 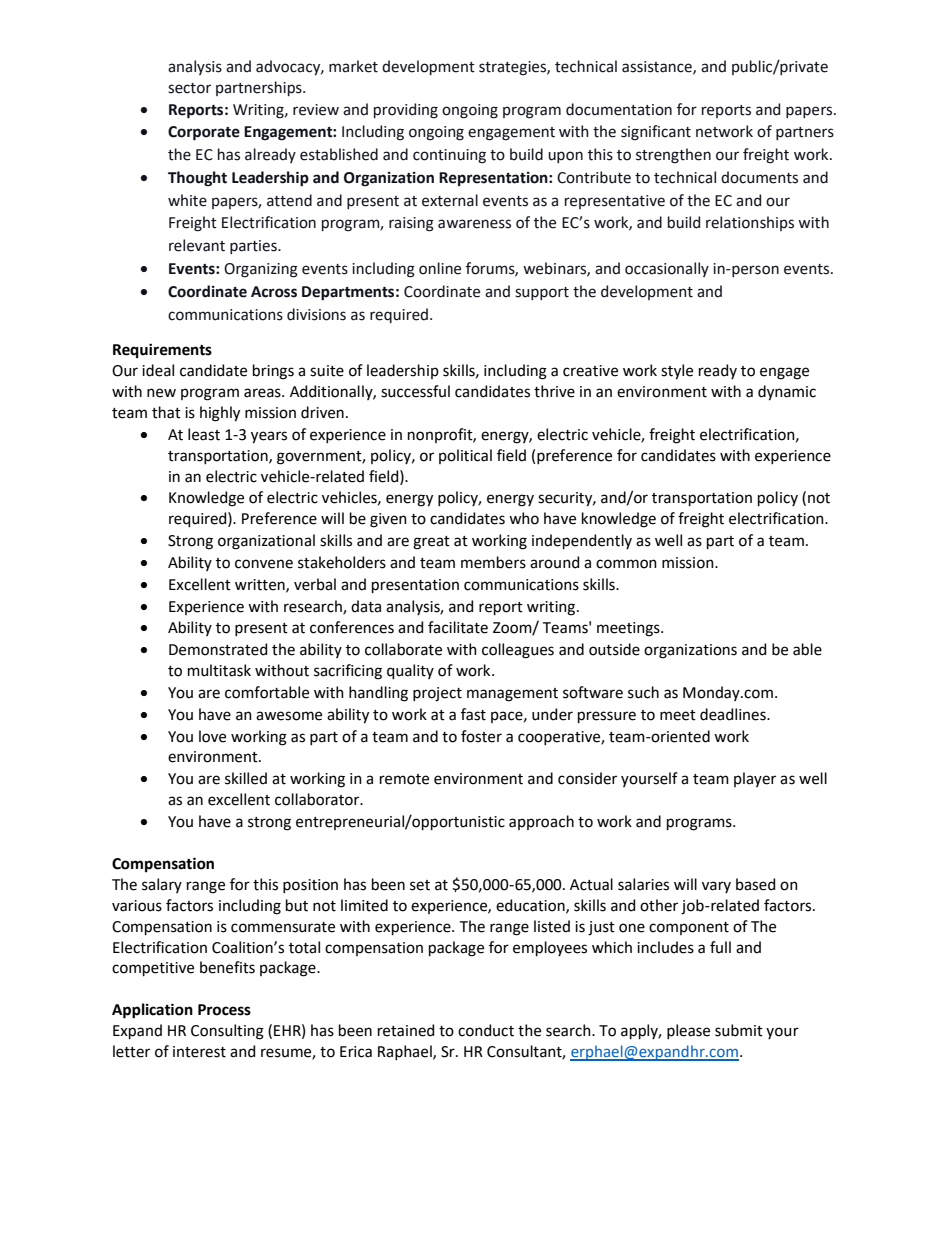 I want to click on skilled, so click(x=246, y=778).
